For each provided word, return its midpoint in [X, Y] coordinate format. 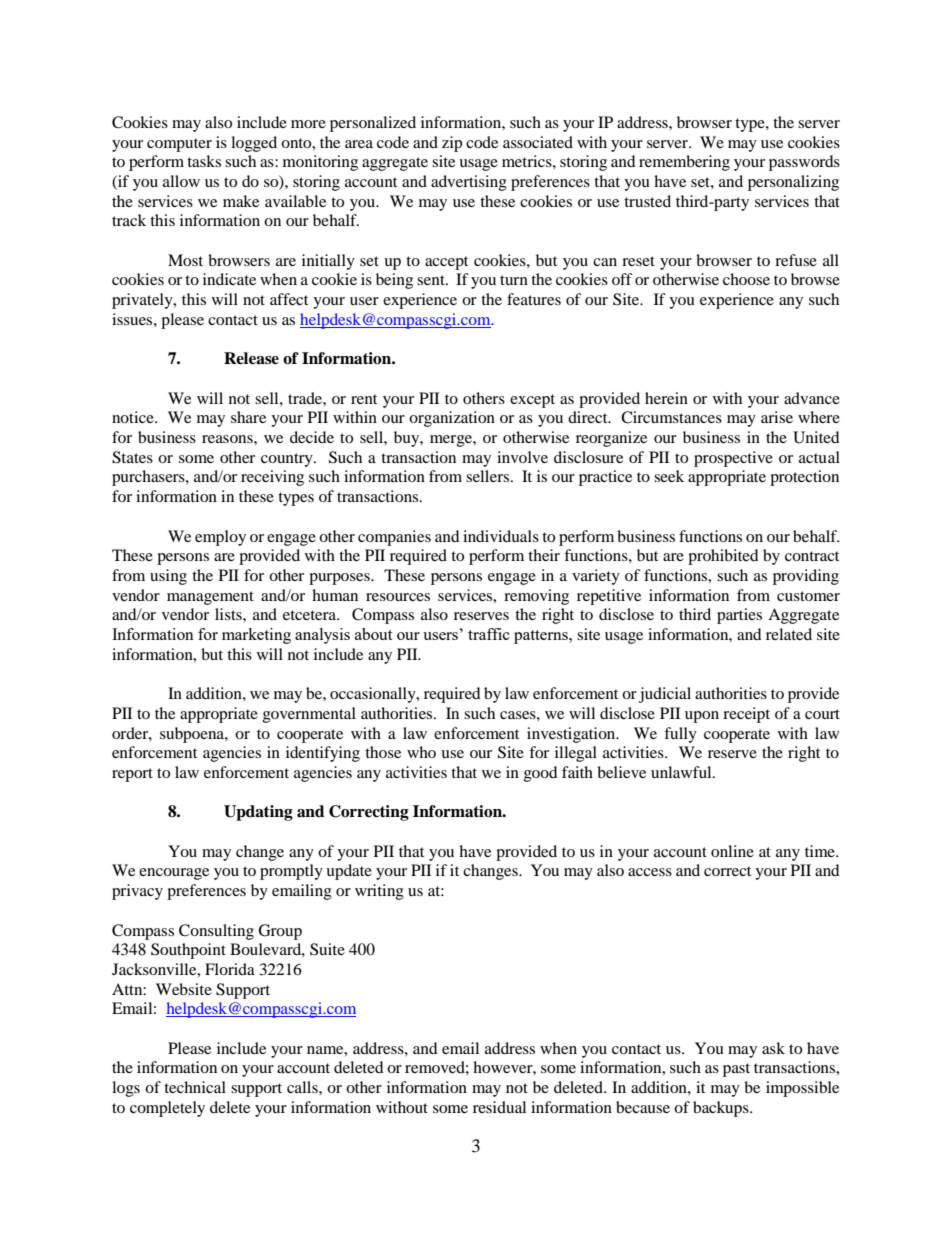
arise [777, 417]
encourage [174, 874]
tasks [204, 161]
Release [251, 358]
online [732, 851]
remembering [684, 163]
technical [195, 1087]
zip [452, 144]
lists [229, 614]
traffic [489, 634]
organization [452, 419]
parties [739, 616]
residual [499, 1107]
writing [379, 892]
